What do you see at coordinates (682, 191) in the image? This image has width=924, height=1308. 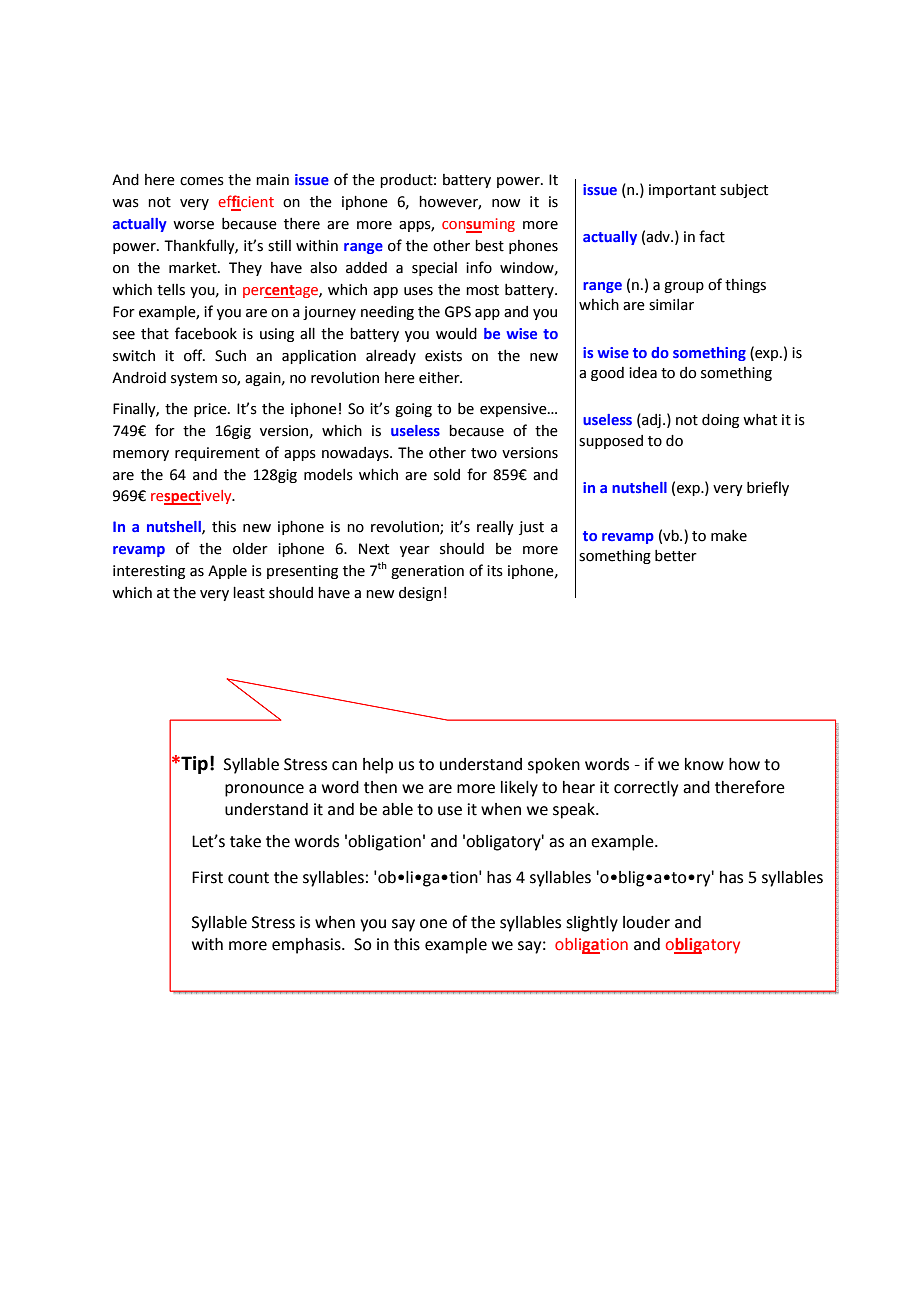 I see `important` at bounding box center [682, 191].
